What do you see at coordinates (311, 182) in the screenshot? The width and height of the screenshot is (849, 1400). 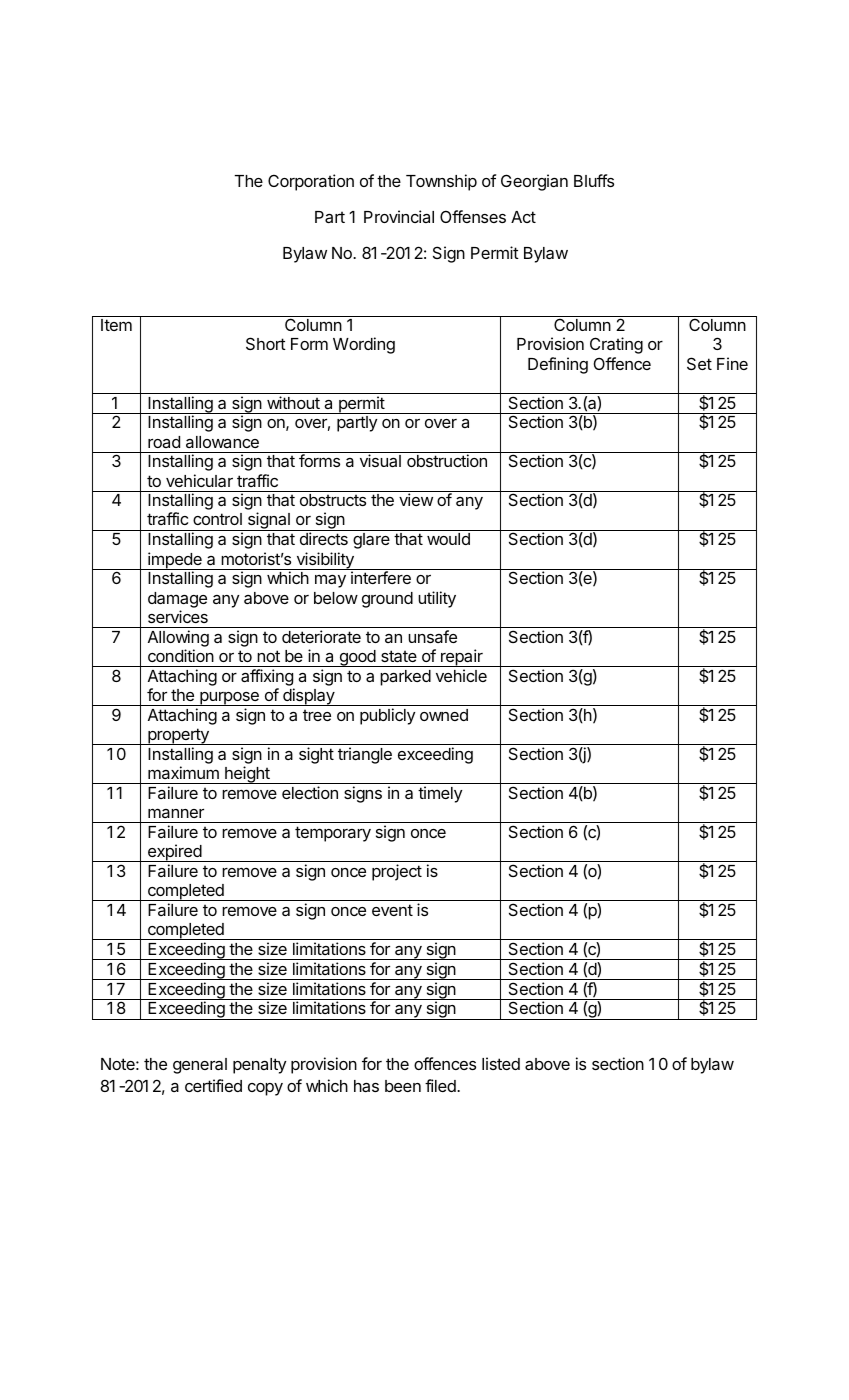 I see `Corporation` at bounding box center [311, 182].
